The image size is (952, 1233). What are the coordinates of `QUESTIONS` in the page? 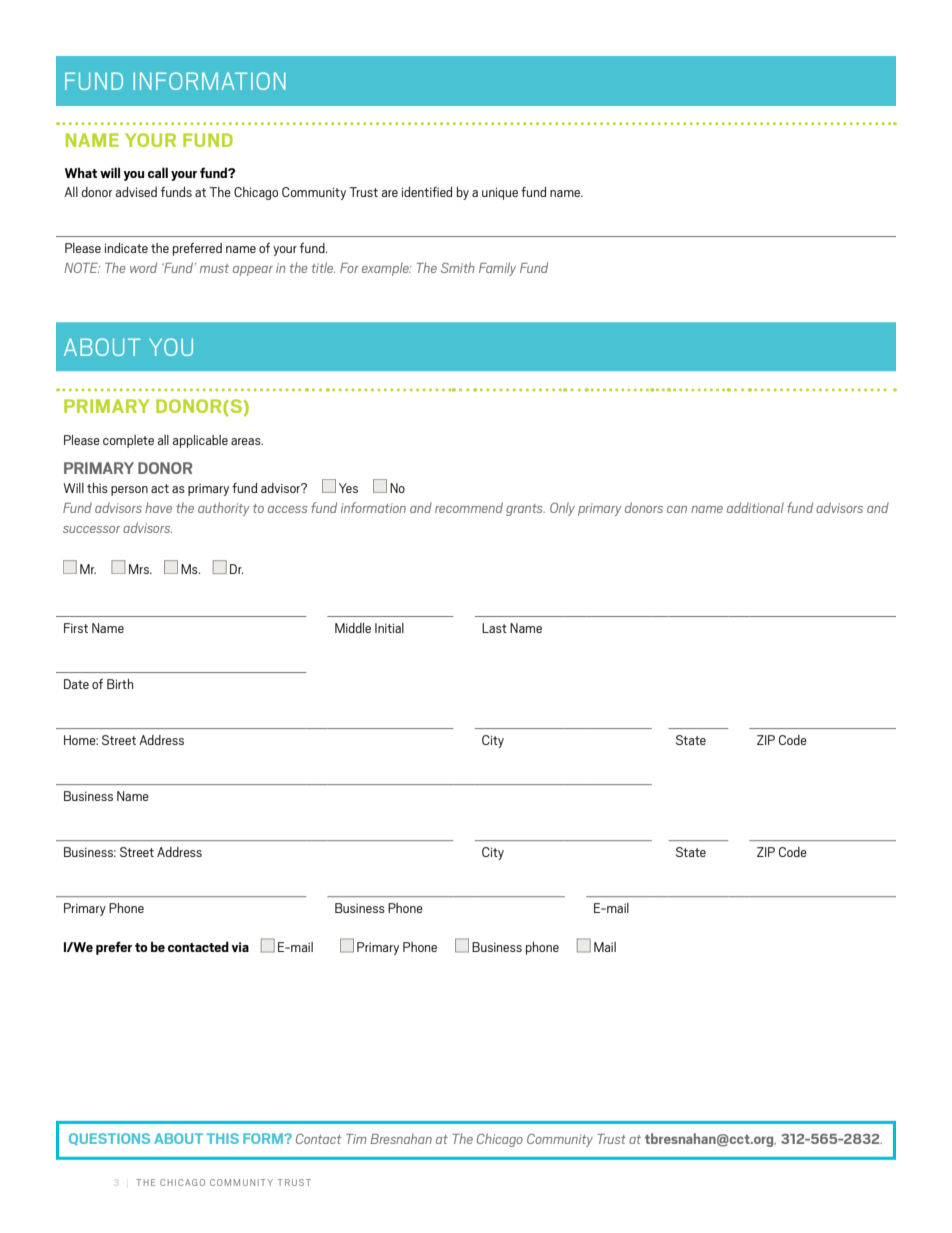 It's located at (109, 1139).
